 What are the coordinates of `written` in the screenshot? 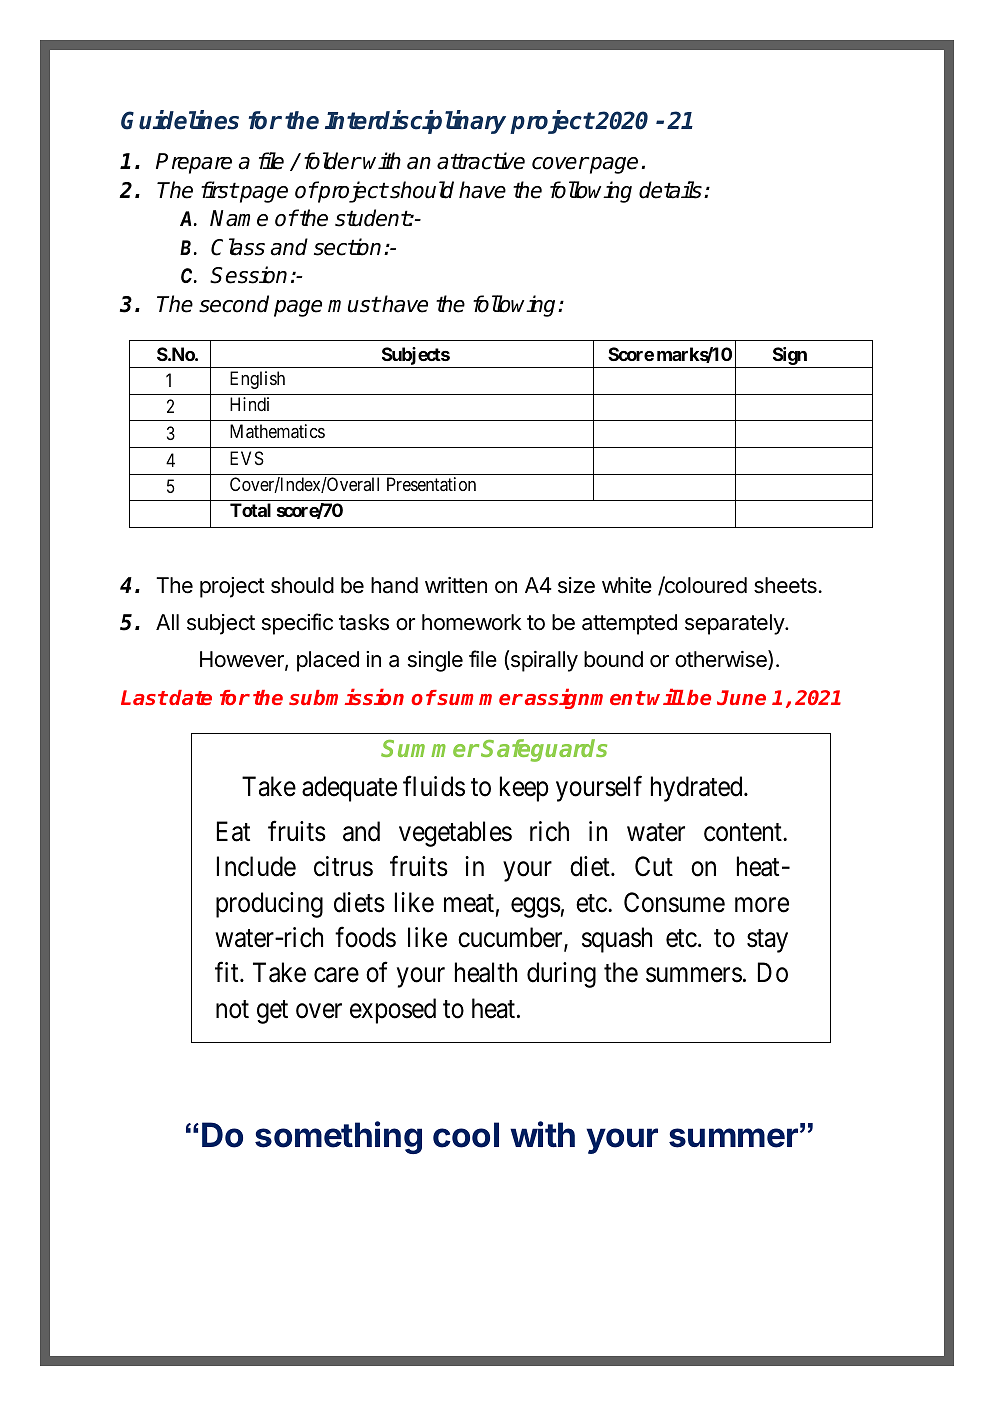 It's located at (456, 585).
